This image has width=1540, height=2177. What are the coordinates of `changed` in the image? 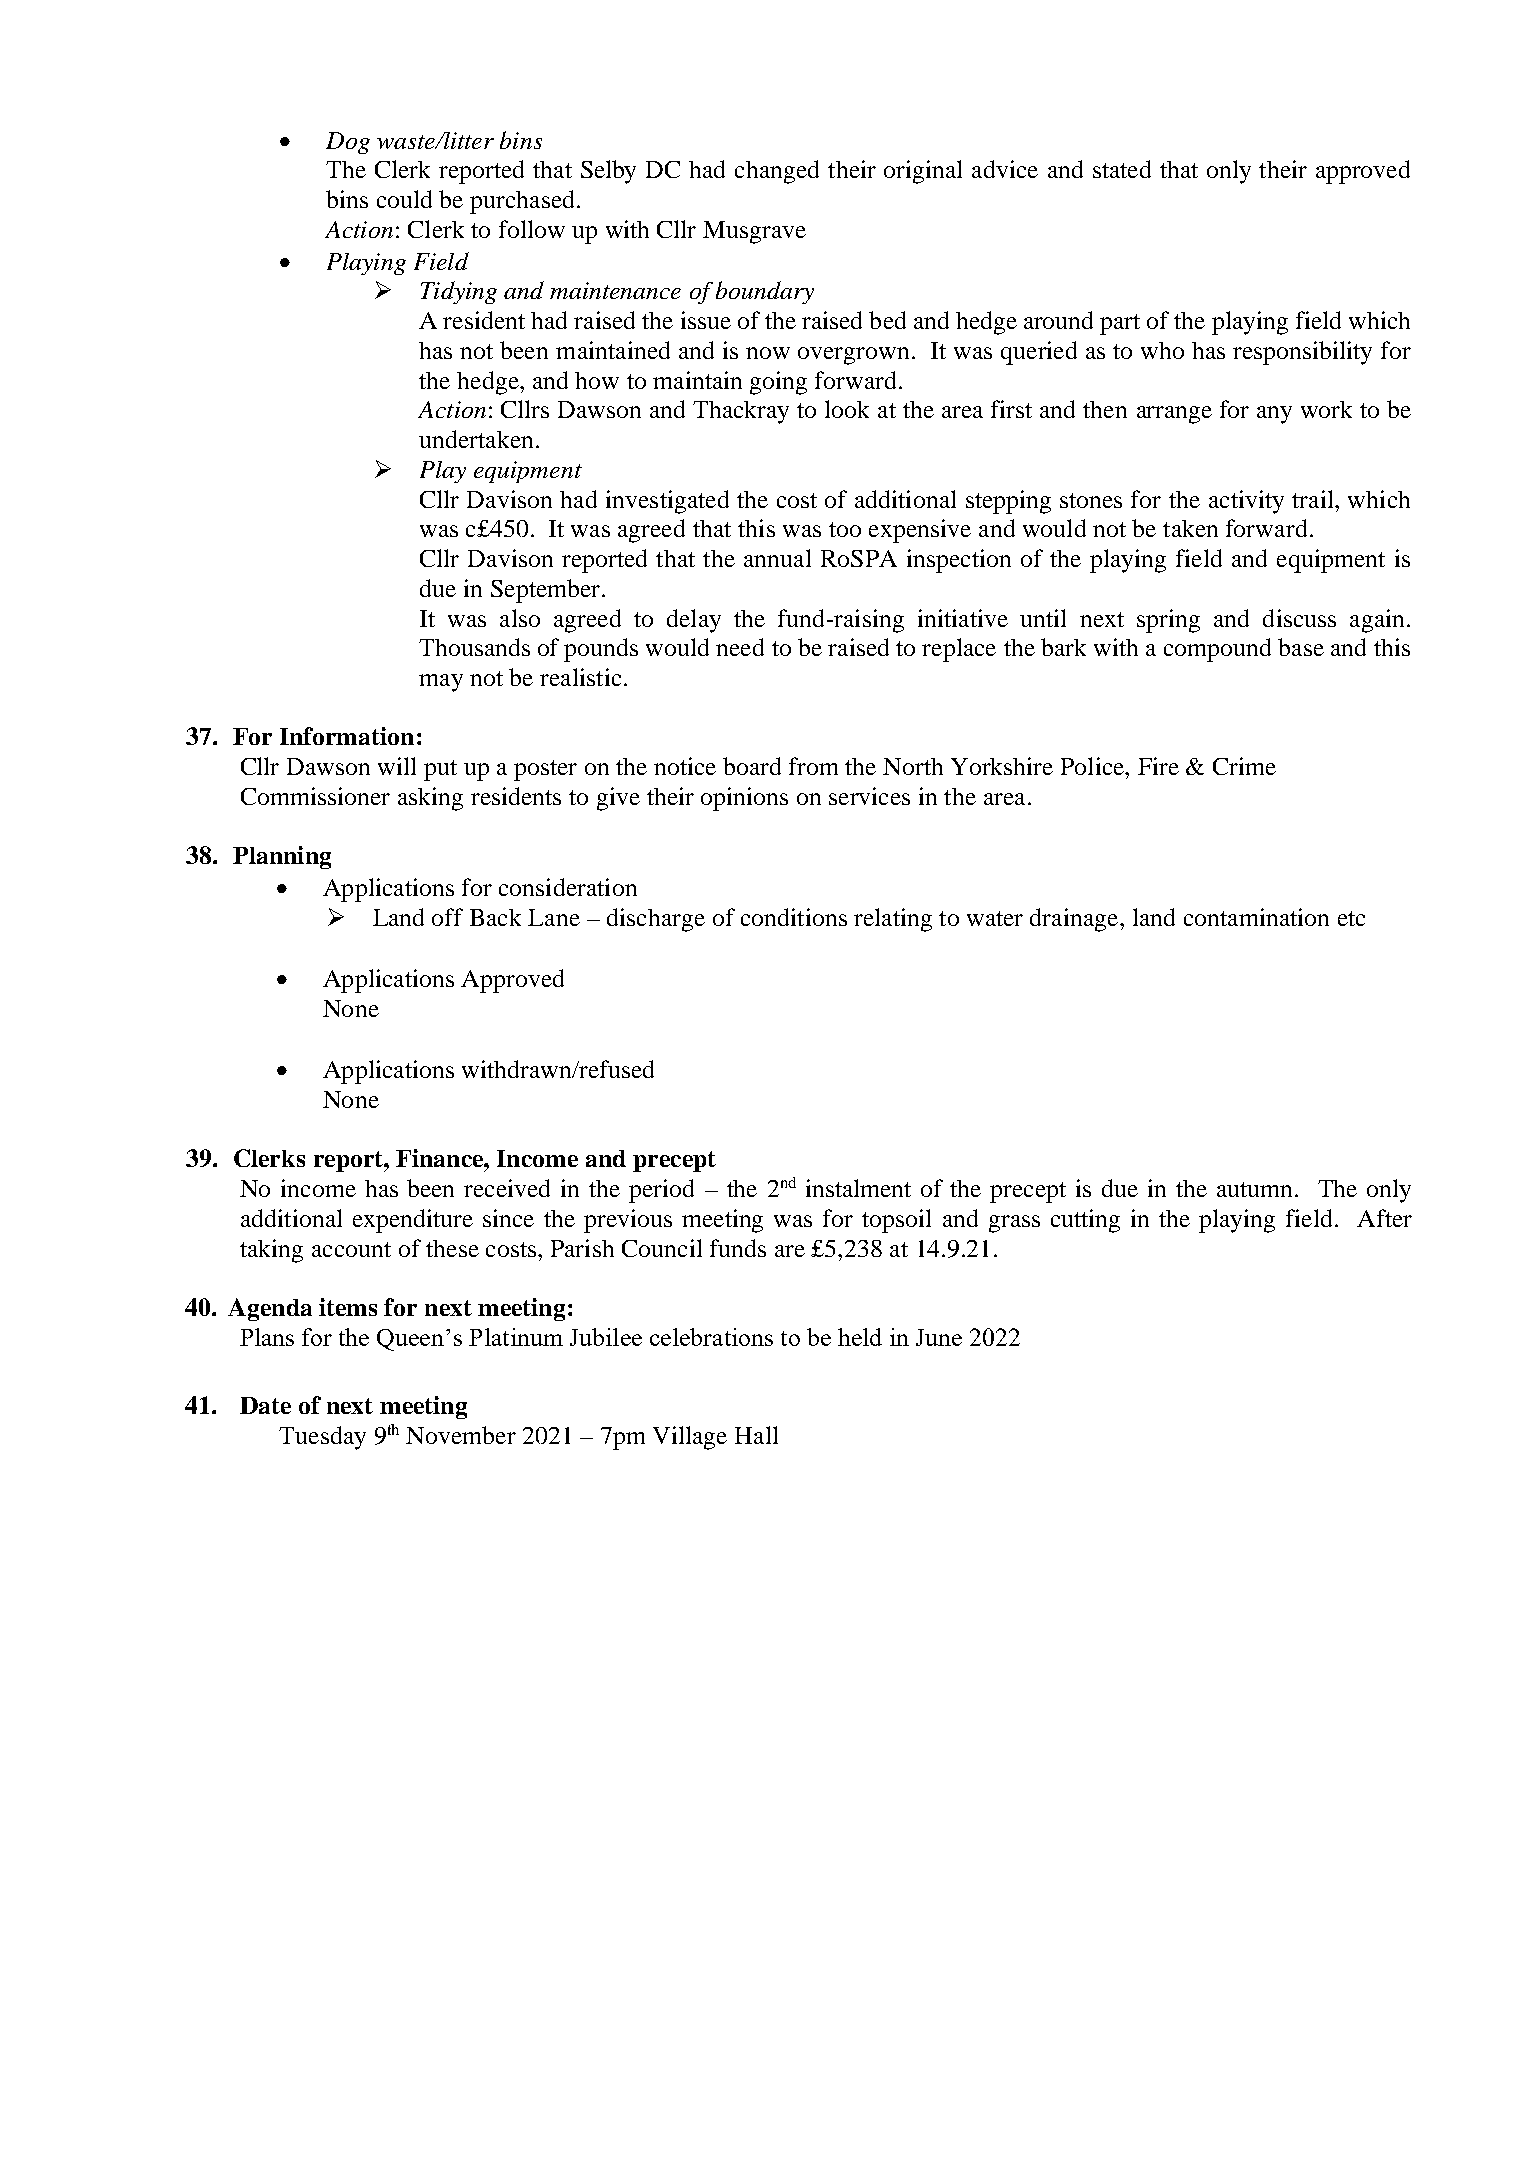 It's located at (777, 172).
